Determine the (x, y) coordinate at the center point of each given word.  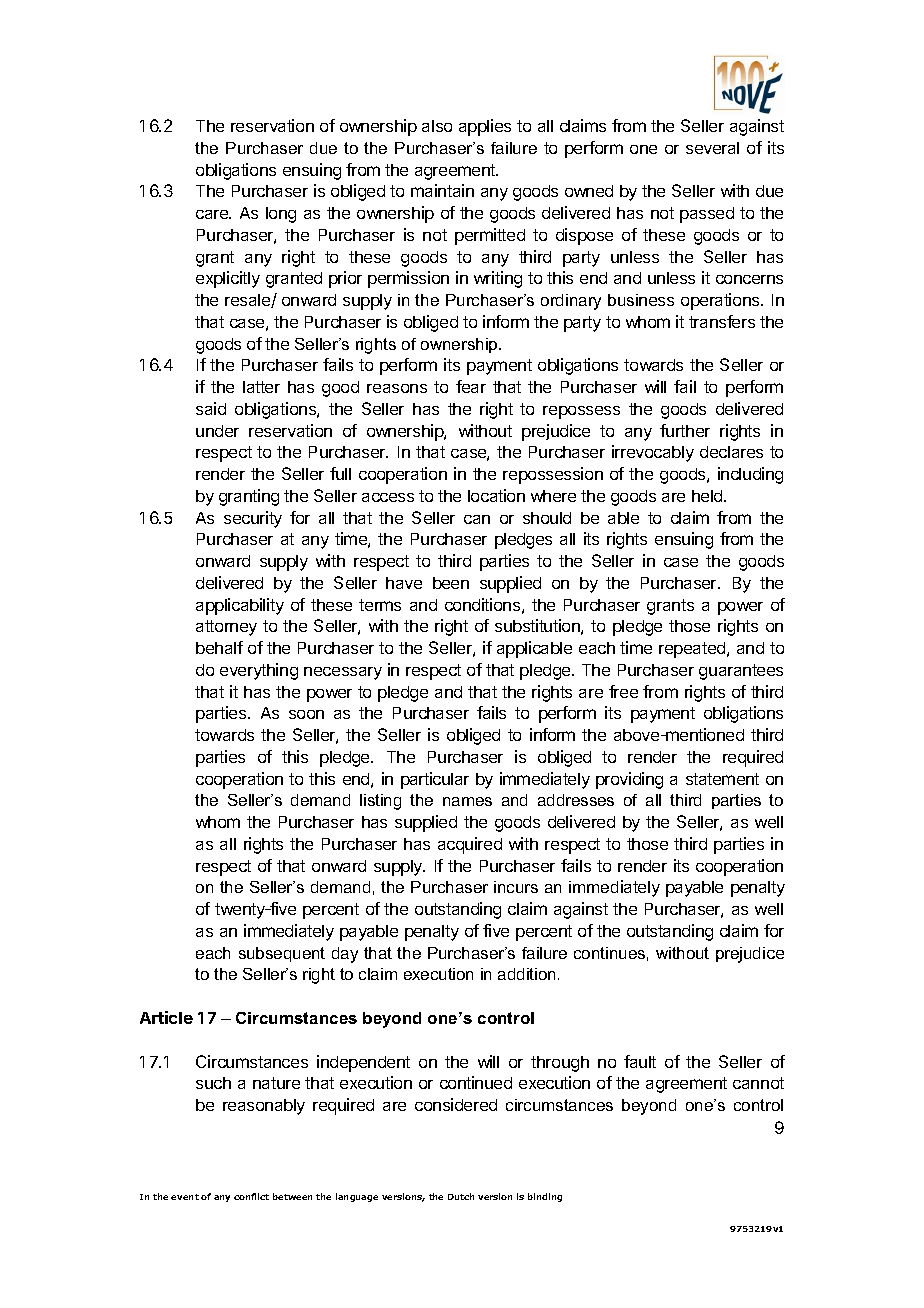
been (451, 583)
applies (485, 127)
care (213, 214)
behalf (219, 647)
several (712, 148)
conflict (251, 1196)
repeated (693, 650)
